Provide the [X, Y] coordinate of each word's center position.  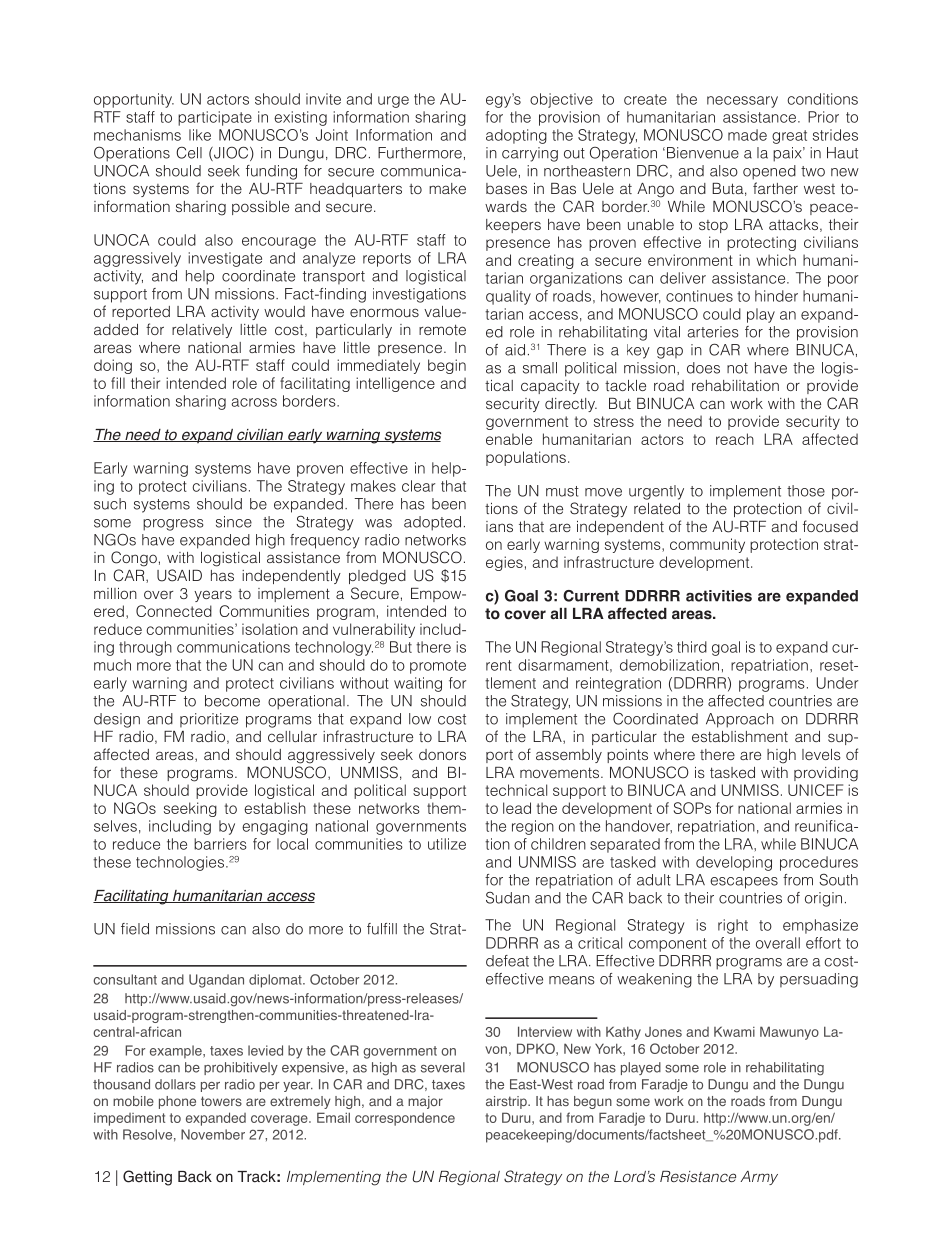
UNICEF [815, 790]
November [213, 1134]
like [200, 135]
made [747, 135]
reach [735, 439]
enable [509, 439]
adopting [516, 136]
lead [517, 808]
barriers [220, 844]
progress [173, 525]
